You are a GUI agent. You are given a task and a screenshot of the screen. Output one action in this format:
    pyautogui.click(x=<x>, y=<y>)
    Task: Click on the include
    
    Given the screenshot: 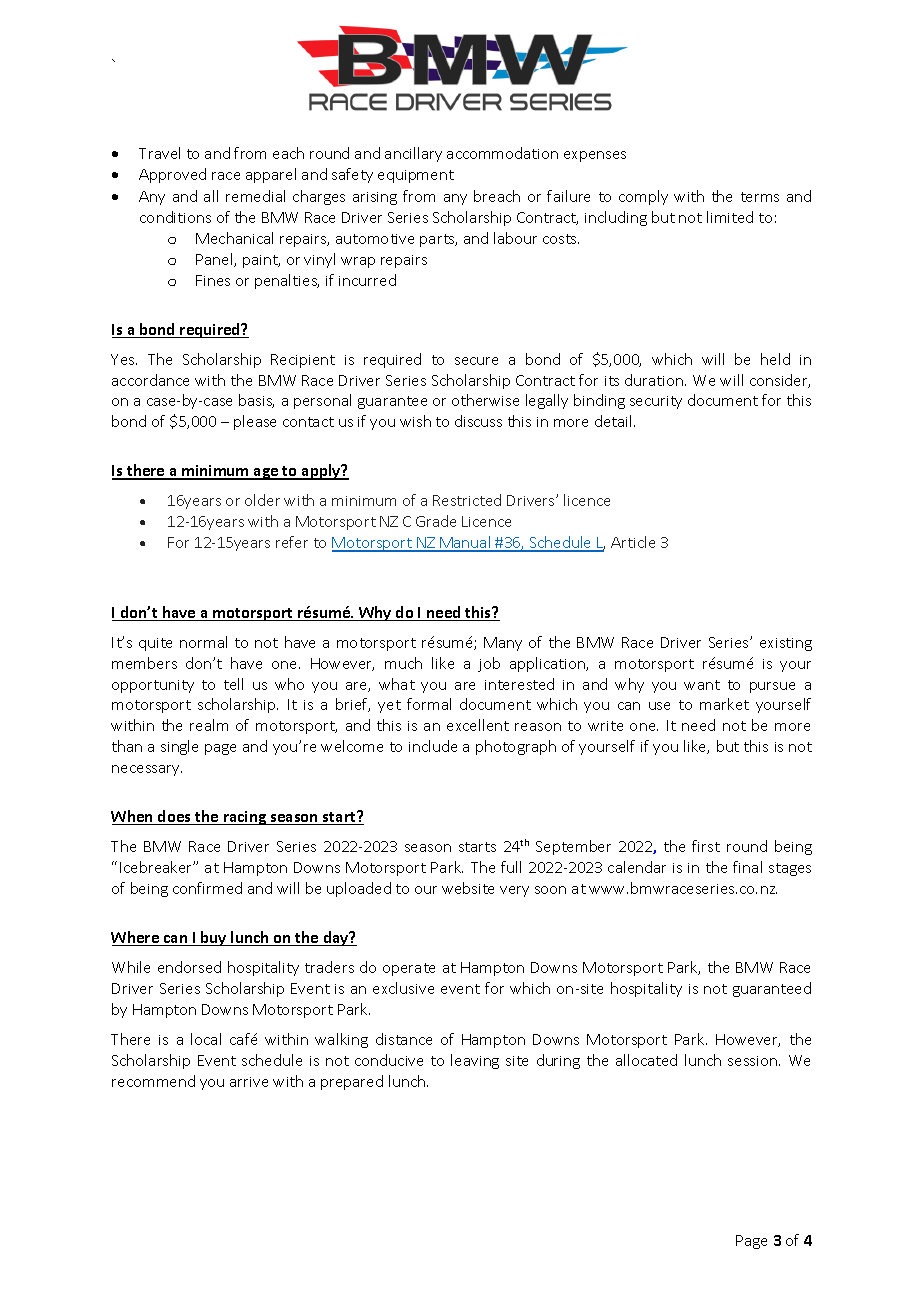 What is the action you would take?
    pyautogui.click(x=433, y=746)
